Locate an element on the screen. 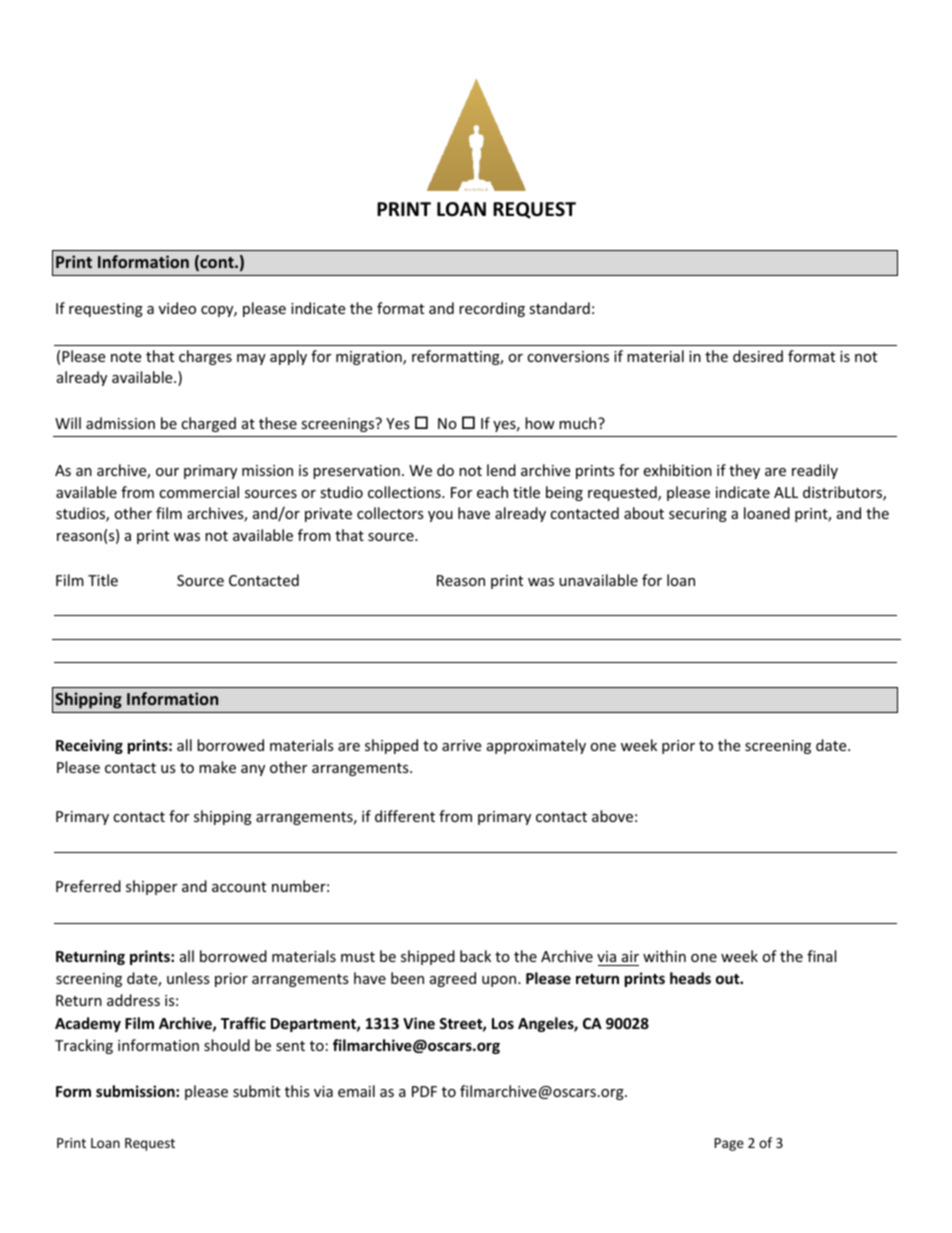 This screenshot has width=952, height=1233. securing is located at coordinates (698, 515).
